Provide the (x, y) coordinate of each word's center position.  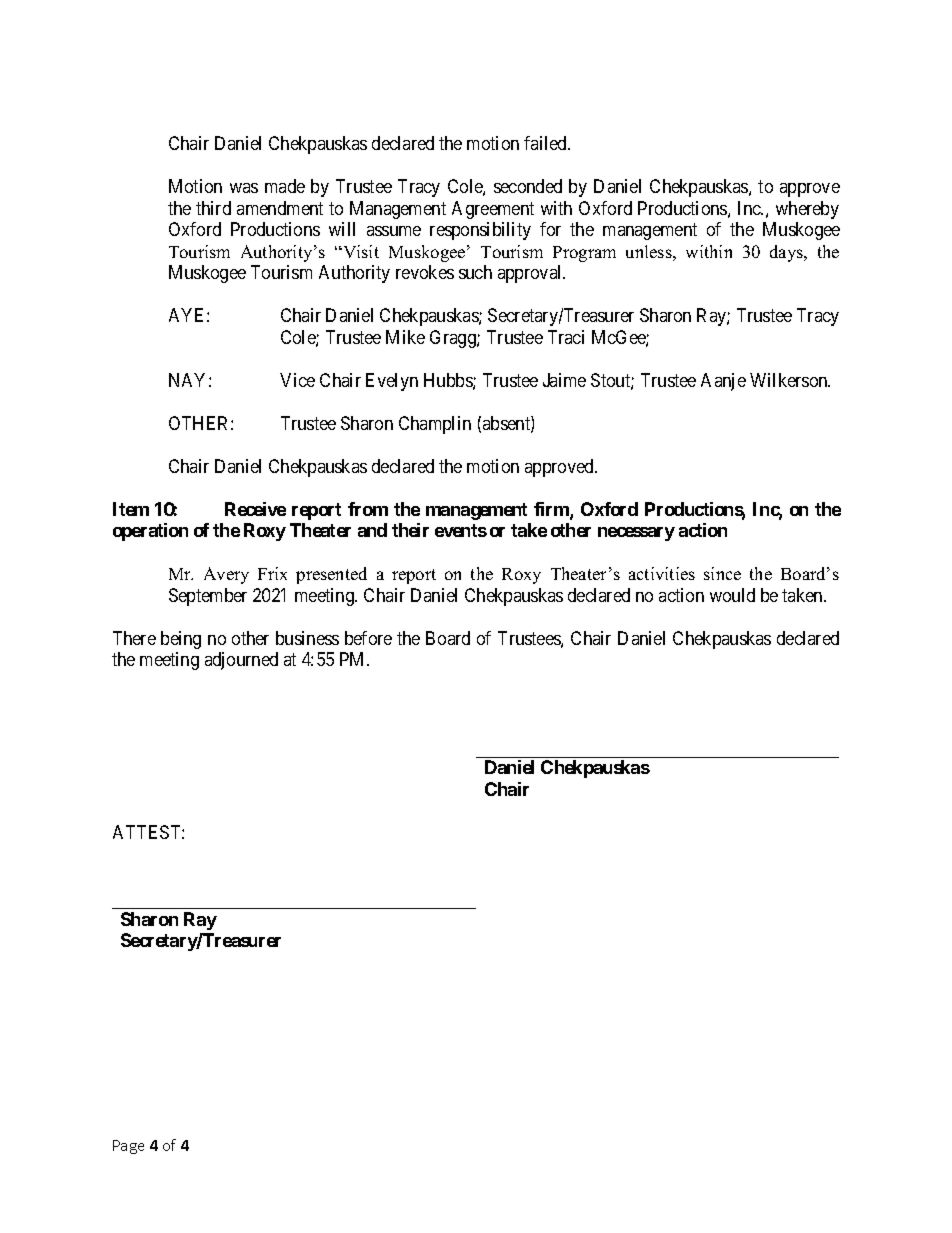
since (722, 573)
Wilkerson (790, 380)
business (307, 638)
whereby (807, 210)
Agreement (493, 210)
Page (128, 1147)
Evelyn (392, 382)
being (181, 640)
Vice (297, 380)
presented (331, 575)
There (134, 638)
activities (662, 573)
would (732, 595)
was (244, 188)
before (368, 638)
